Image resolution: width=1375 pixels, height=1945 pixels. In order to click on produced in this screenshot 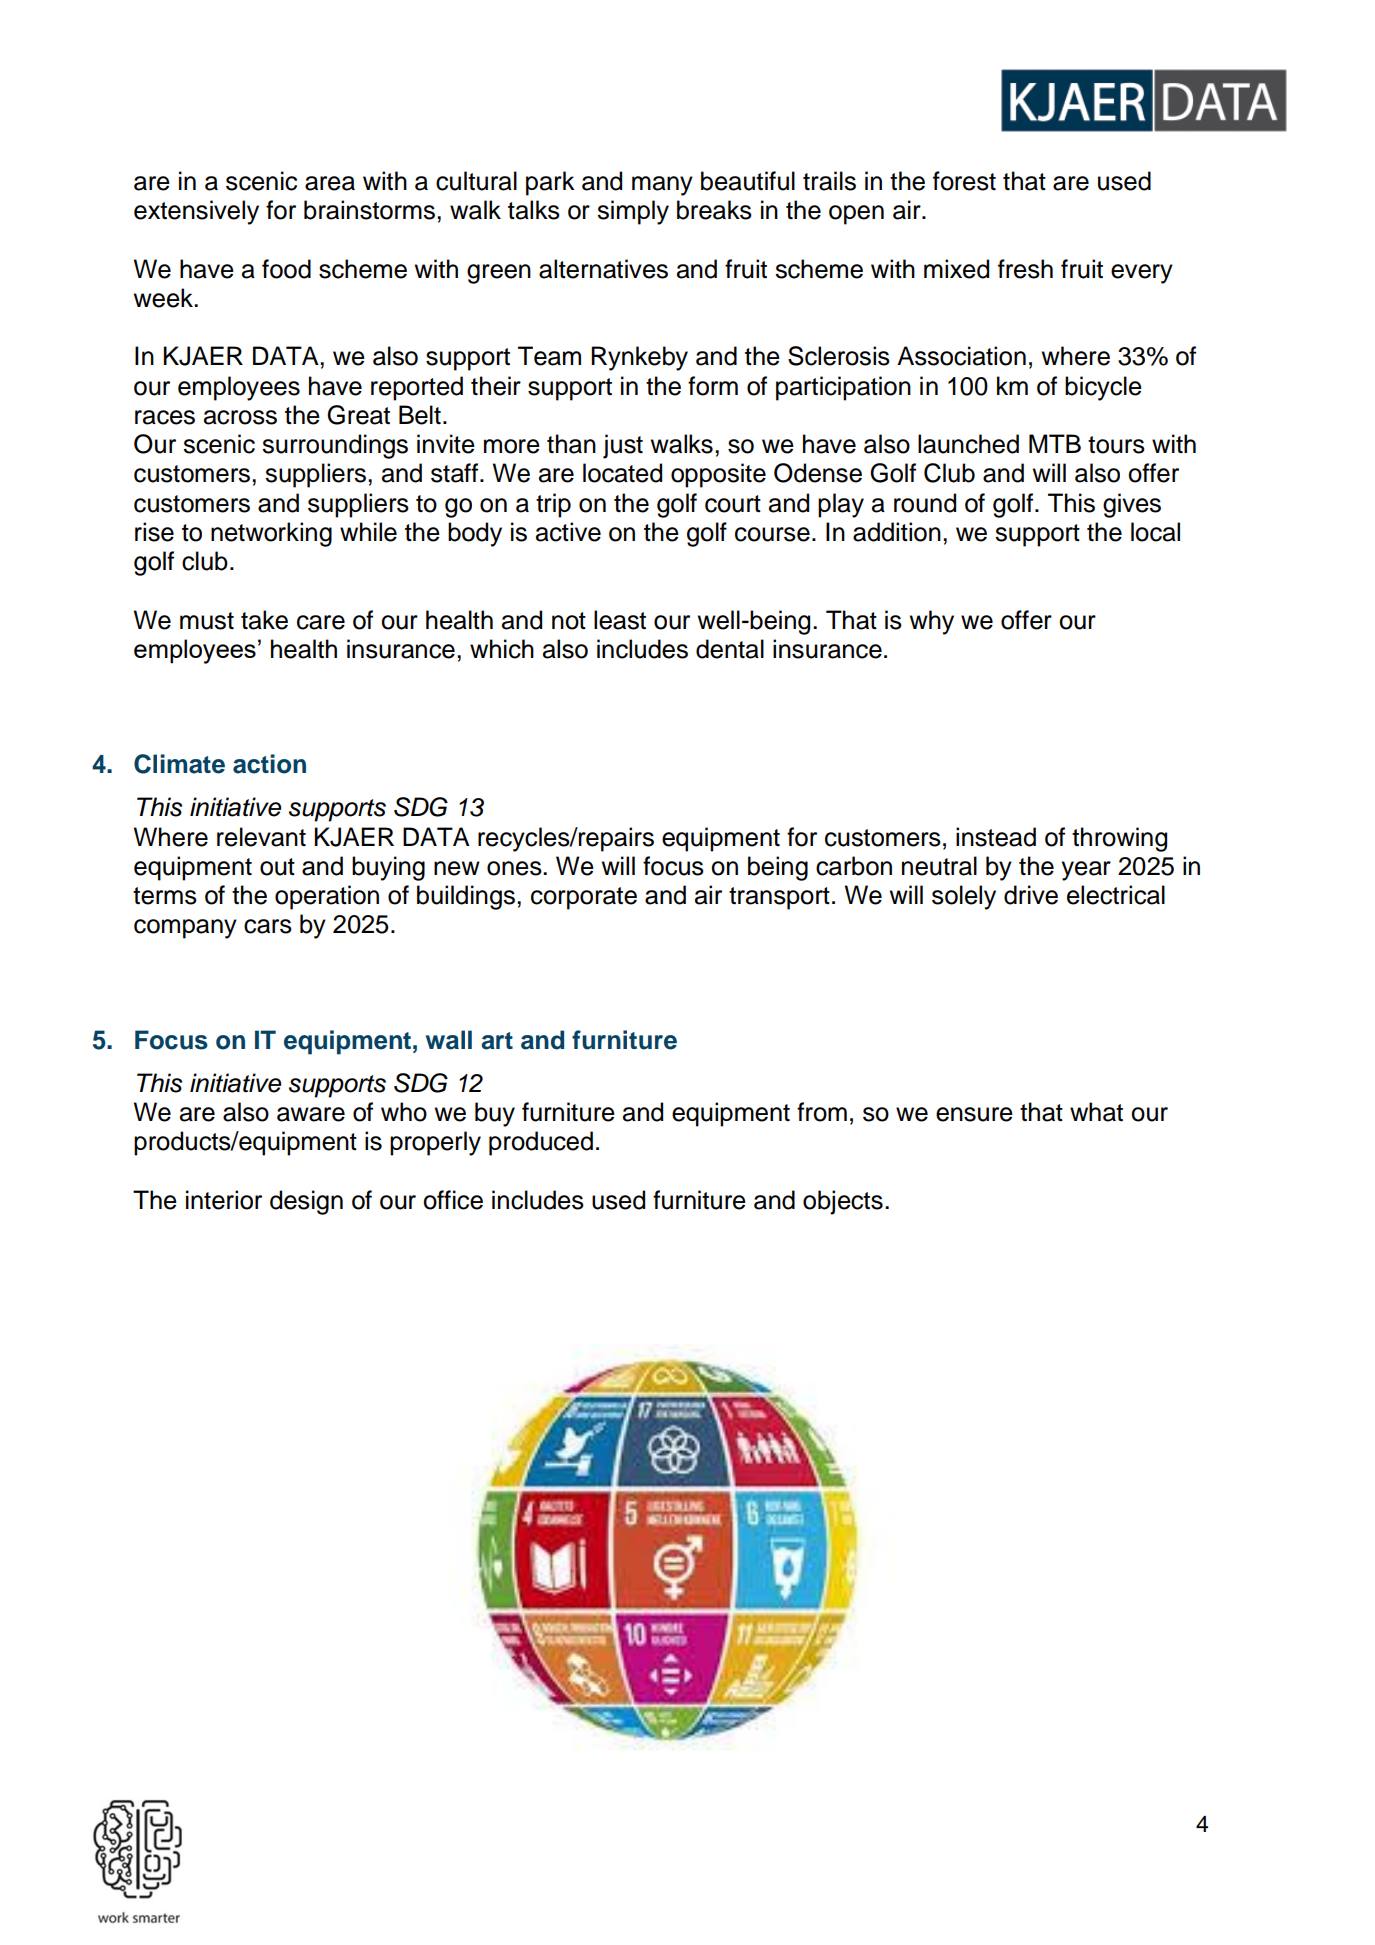, I will do `click(541, 1143)`.
